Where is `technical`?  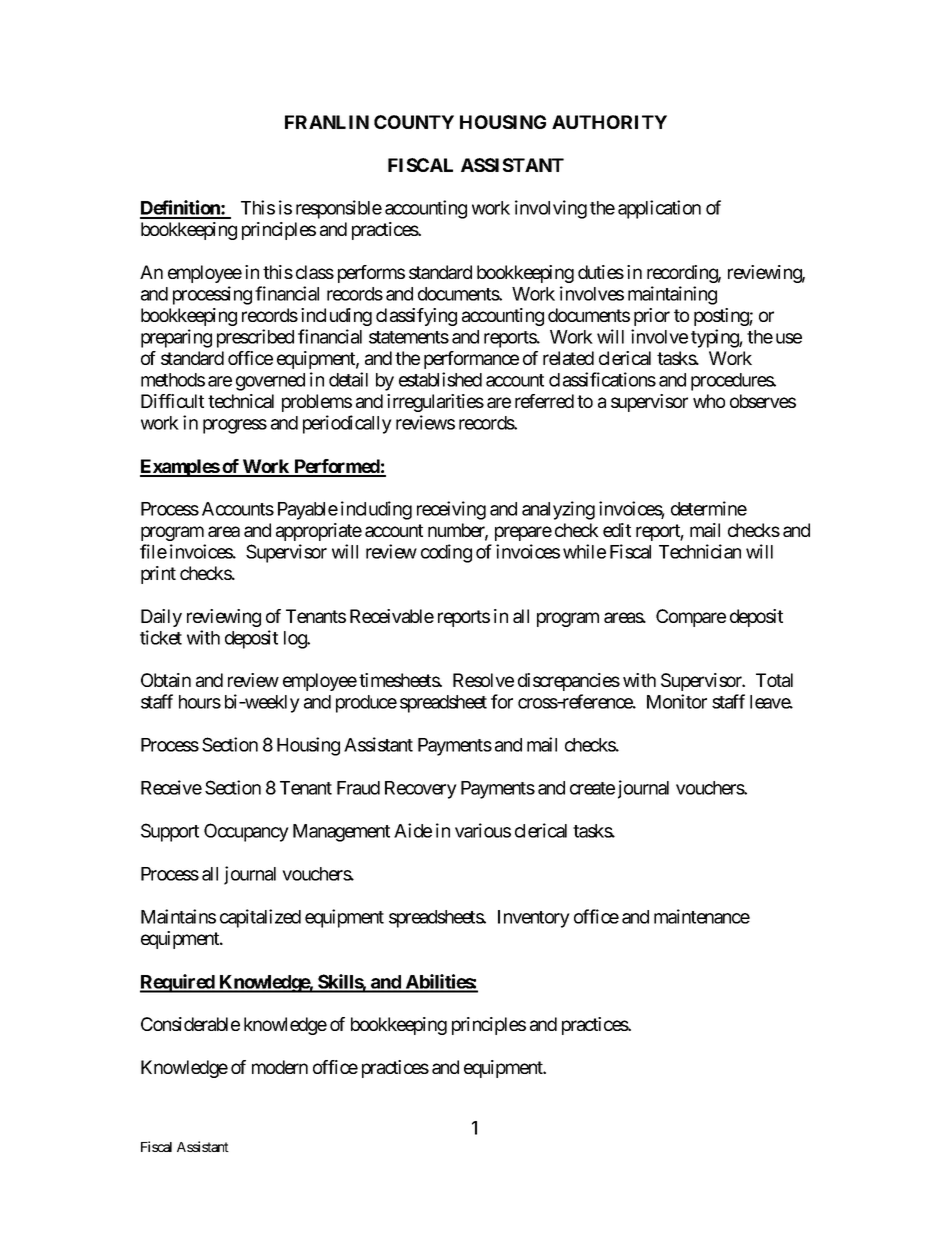 technical is located at coordinates (241, 401).
